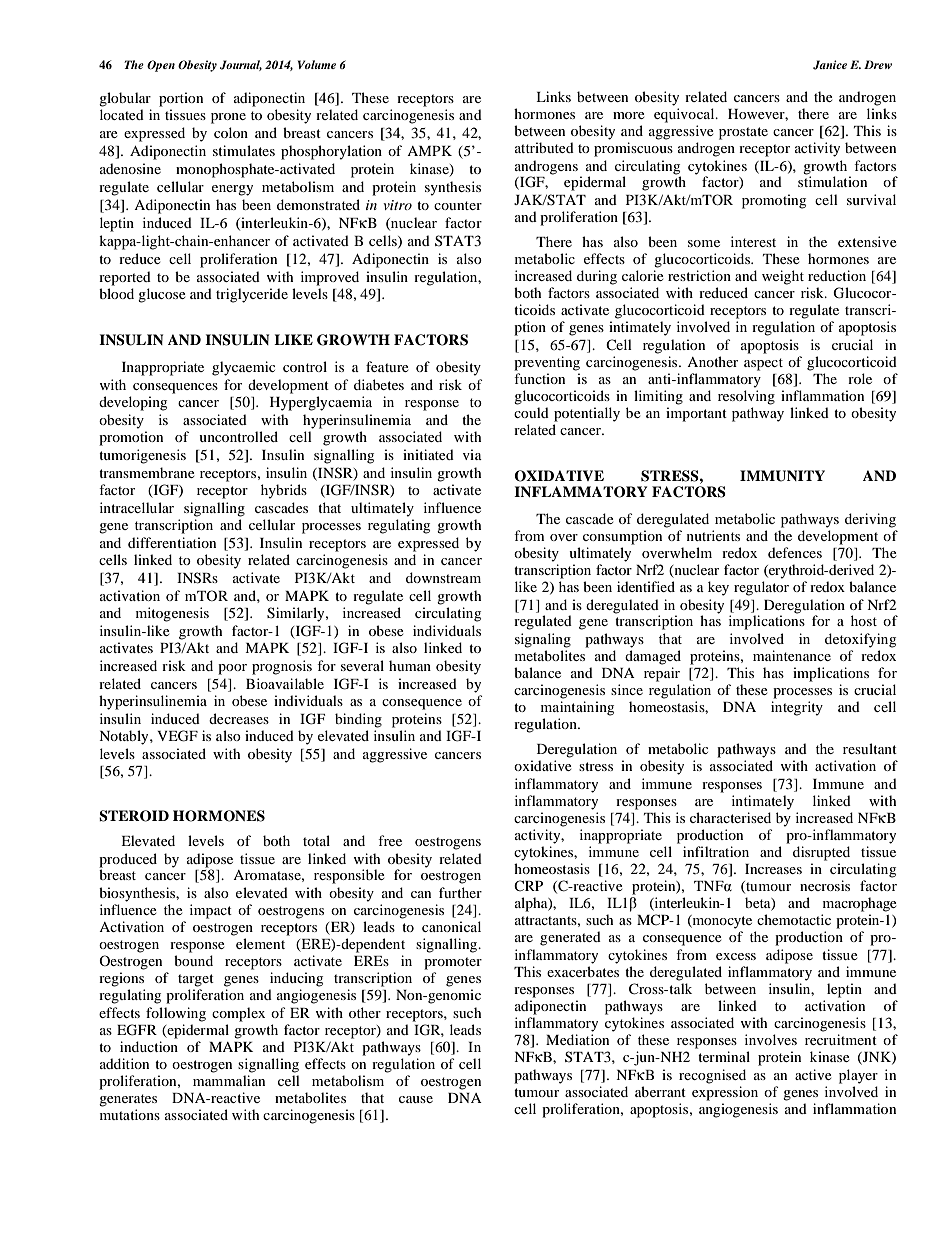  Describe the element at coordinates (147, 472) in the image. I see `transmembrane` at that location.
